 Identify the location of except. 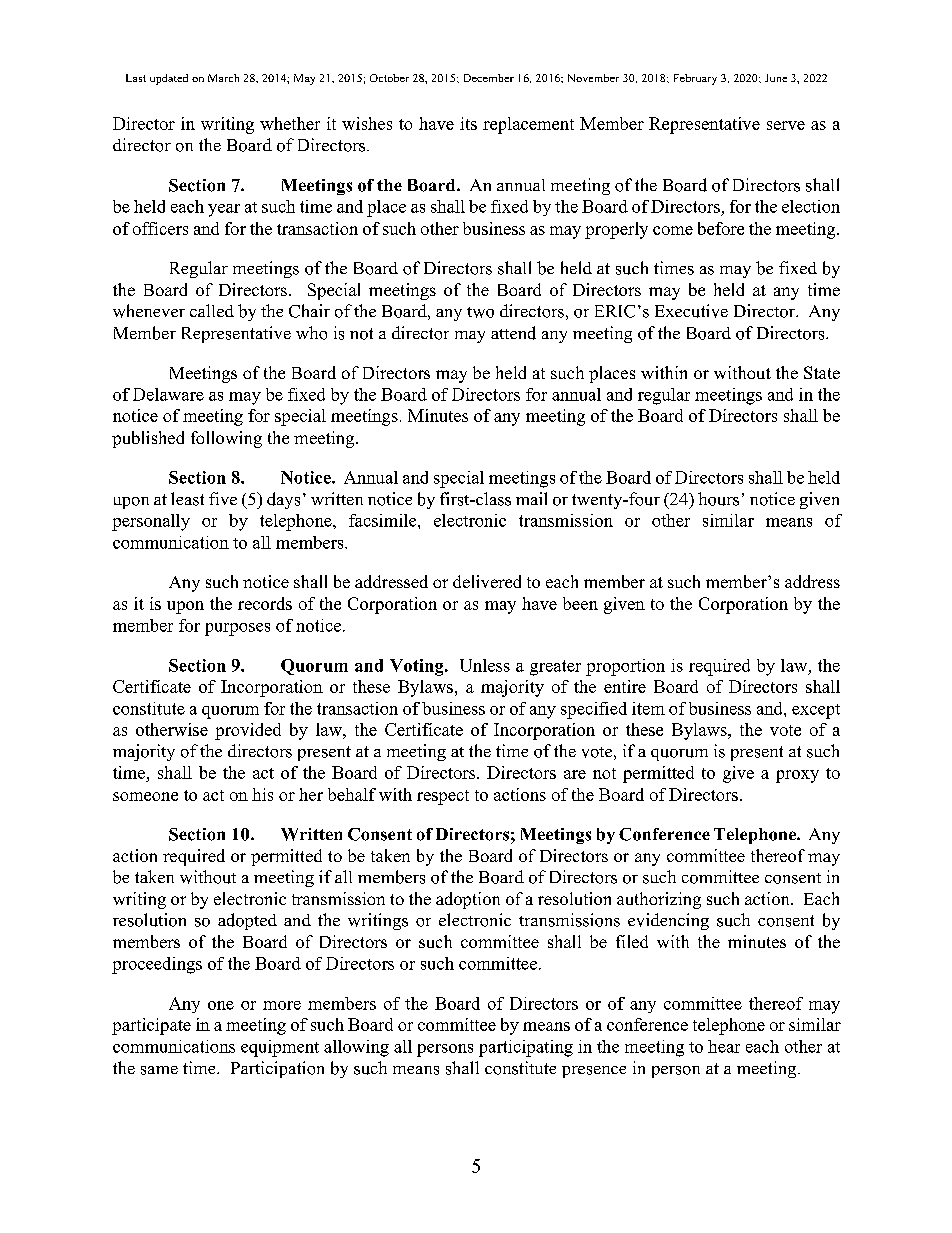
(816, 711).
